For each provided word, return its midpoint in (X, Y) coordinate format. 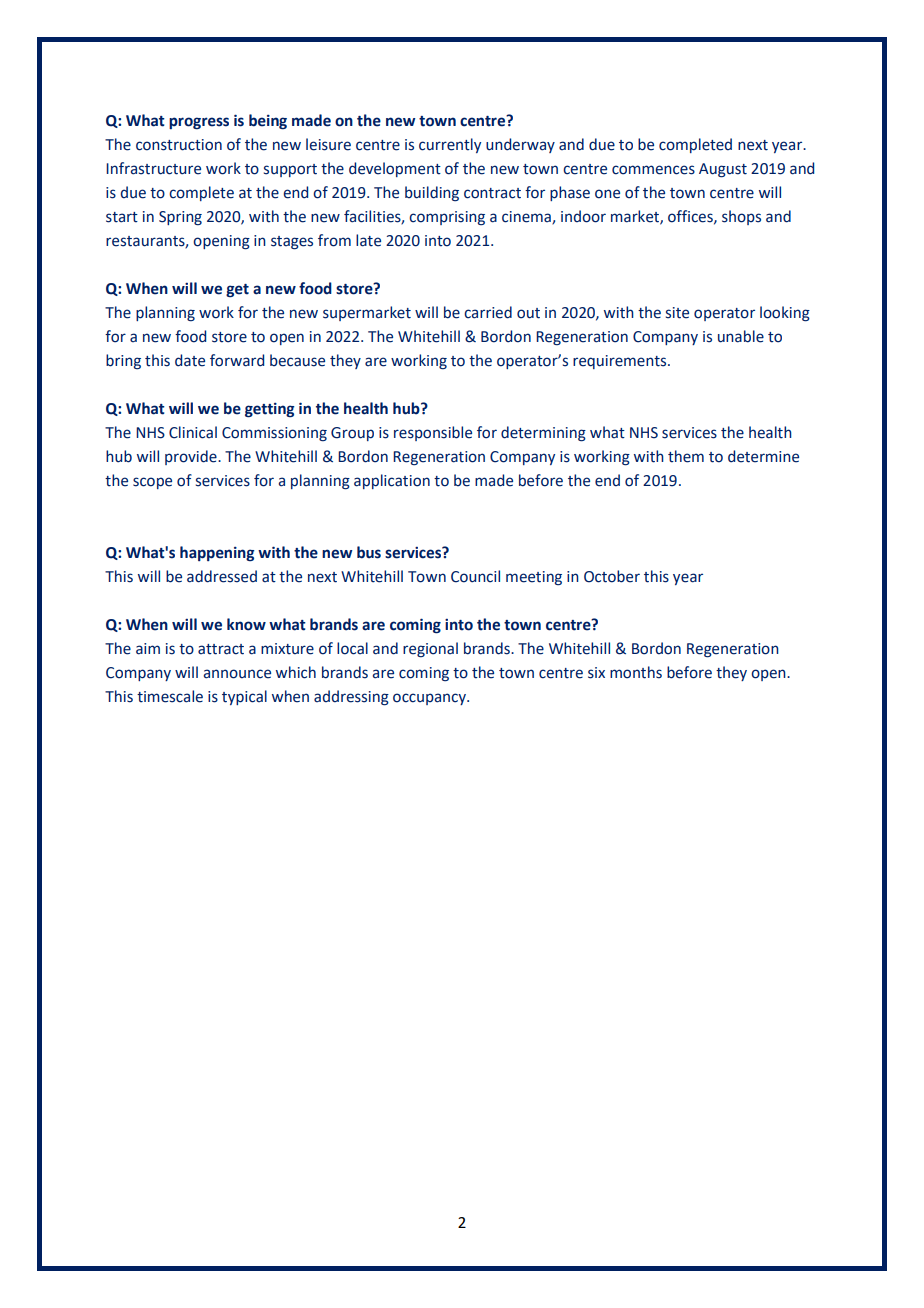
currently (450, 145)
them (686, 456)
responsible (433, 433)
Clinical (193, 432)
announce (237, 674)
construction (179, 145)
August (723, 170)
